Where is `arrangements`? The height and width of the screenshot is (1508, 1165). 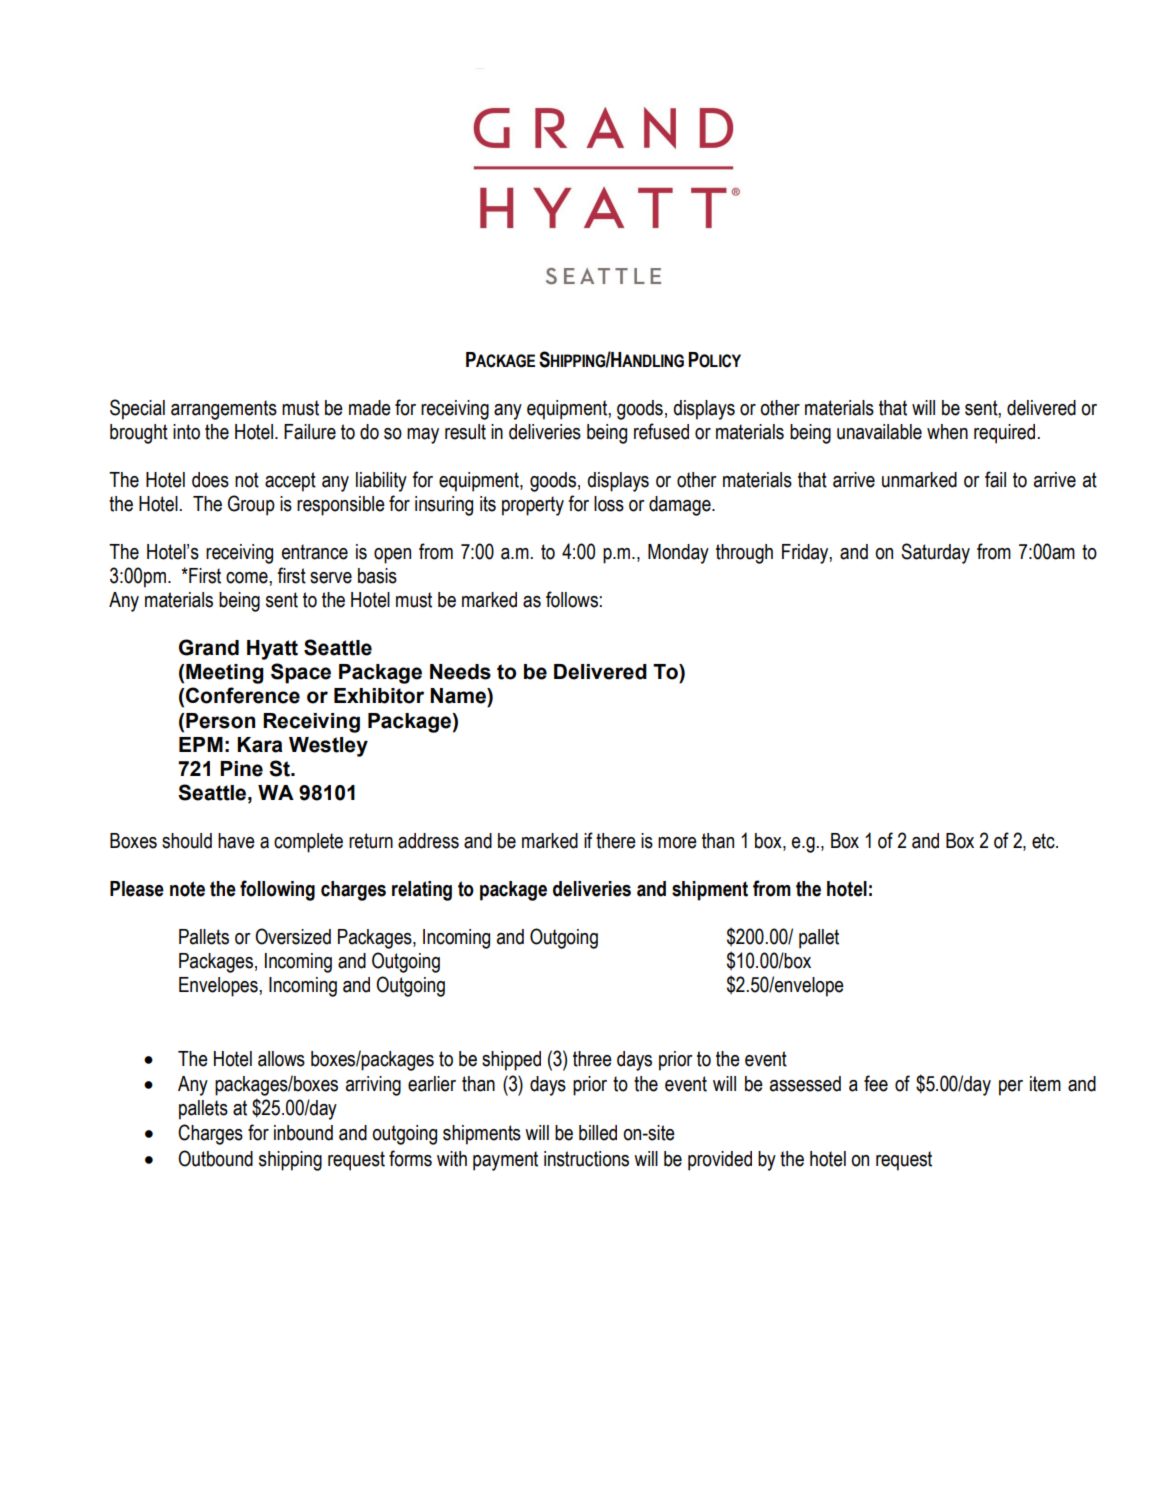
arrangements is located at coordinates (224, 410).
